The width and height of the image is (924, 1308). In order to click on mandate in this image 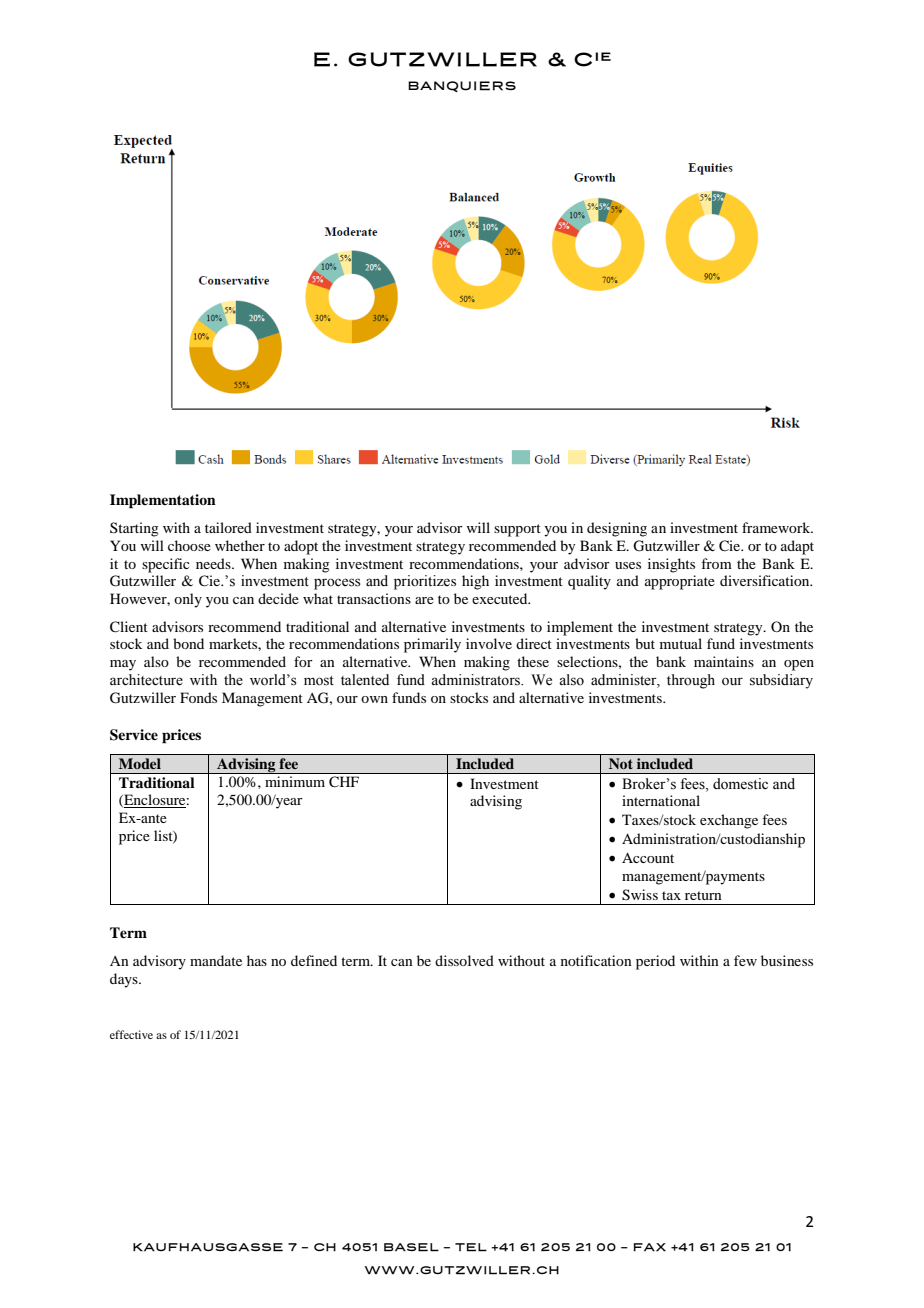, I will do `click(216, 960)`.
